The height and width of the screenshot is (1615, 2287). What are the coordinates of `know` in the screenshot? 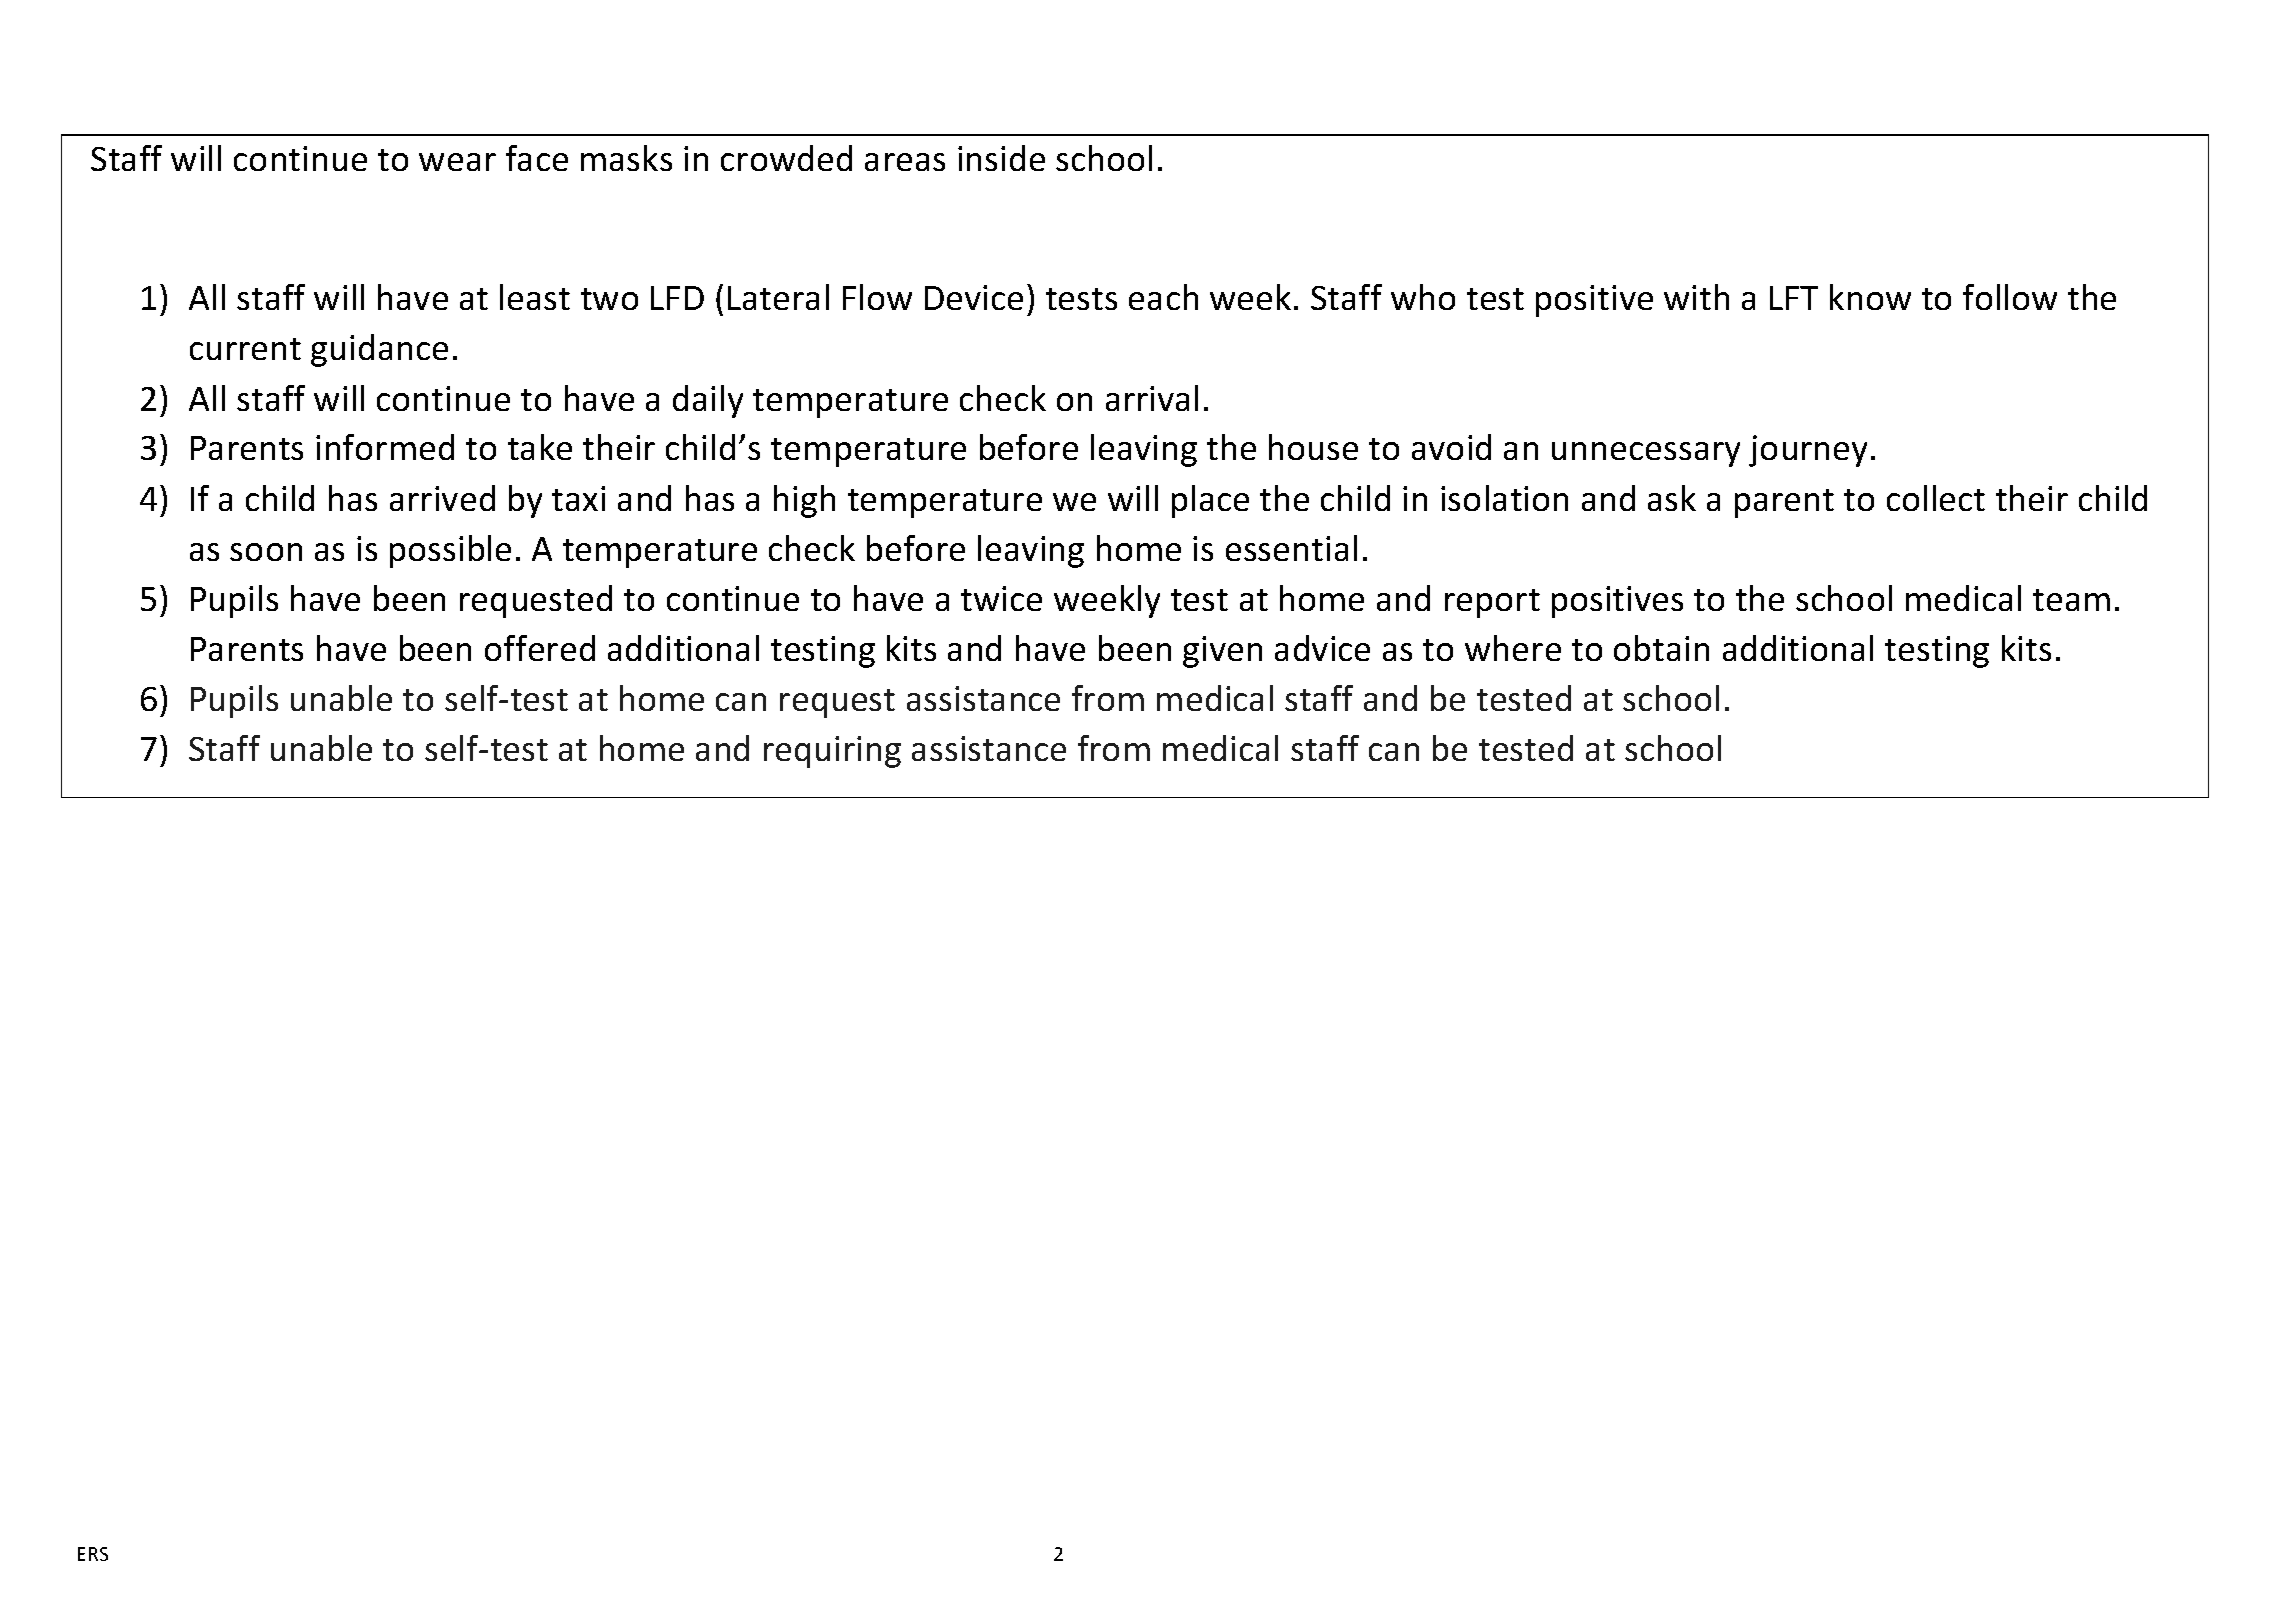 It's located at (1870, 297).
